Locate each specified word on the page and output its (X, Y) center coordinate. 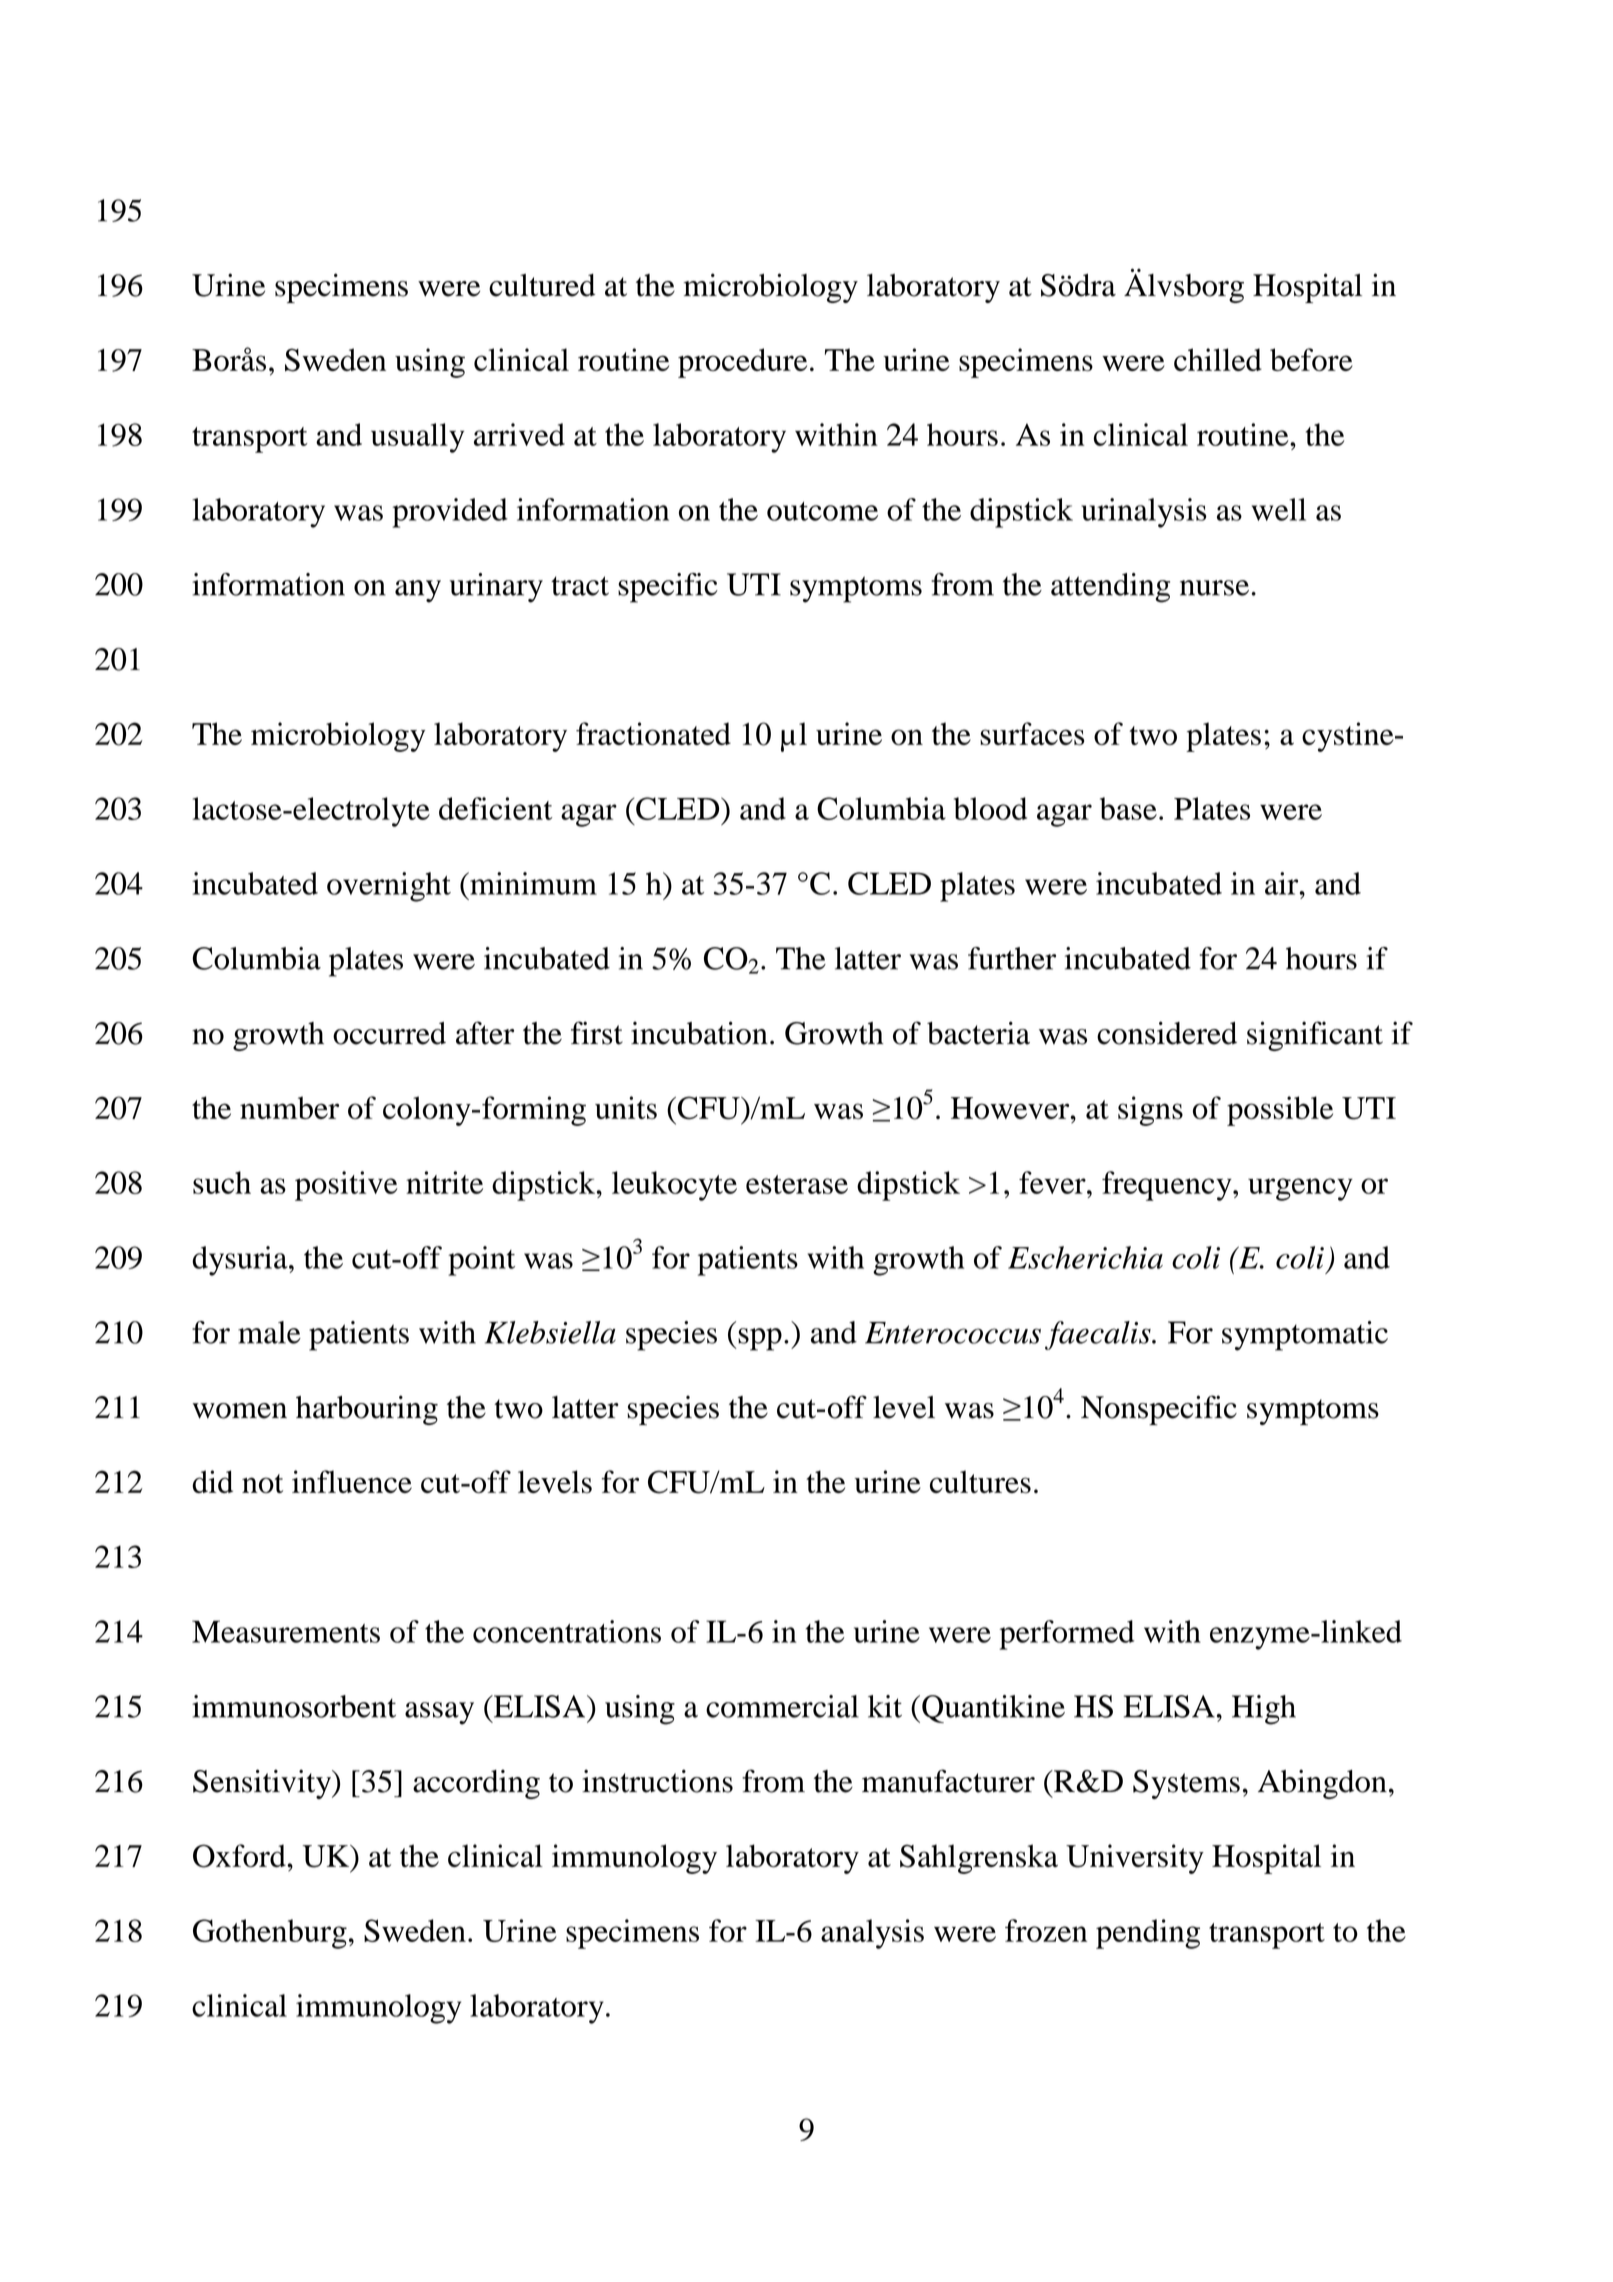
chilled (1218, 359)
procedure (742, 363)
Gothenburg (270, 1934)
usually (417, 438)
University (1135, 1859)
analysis (872, 1934)
